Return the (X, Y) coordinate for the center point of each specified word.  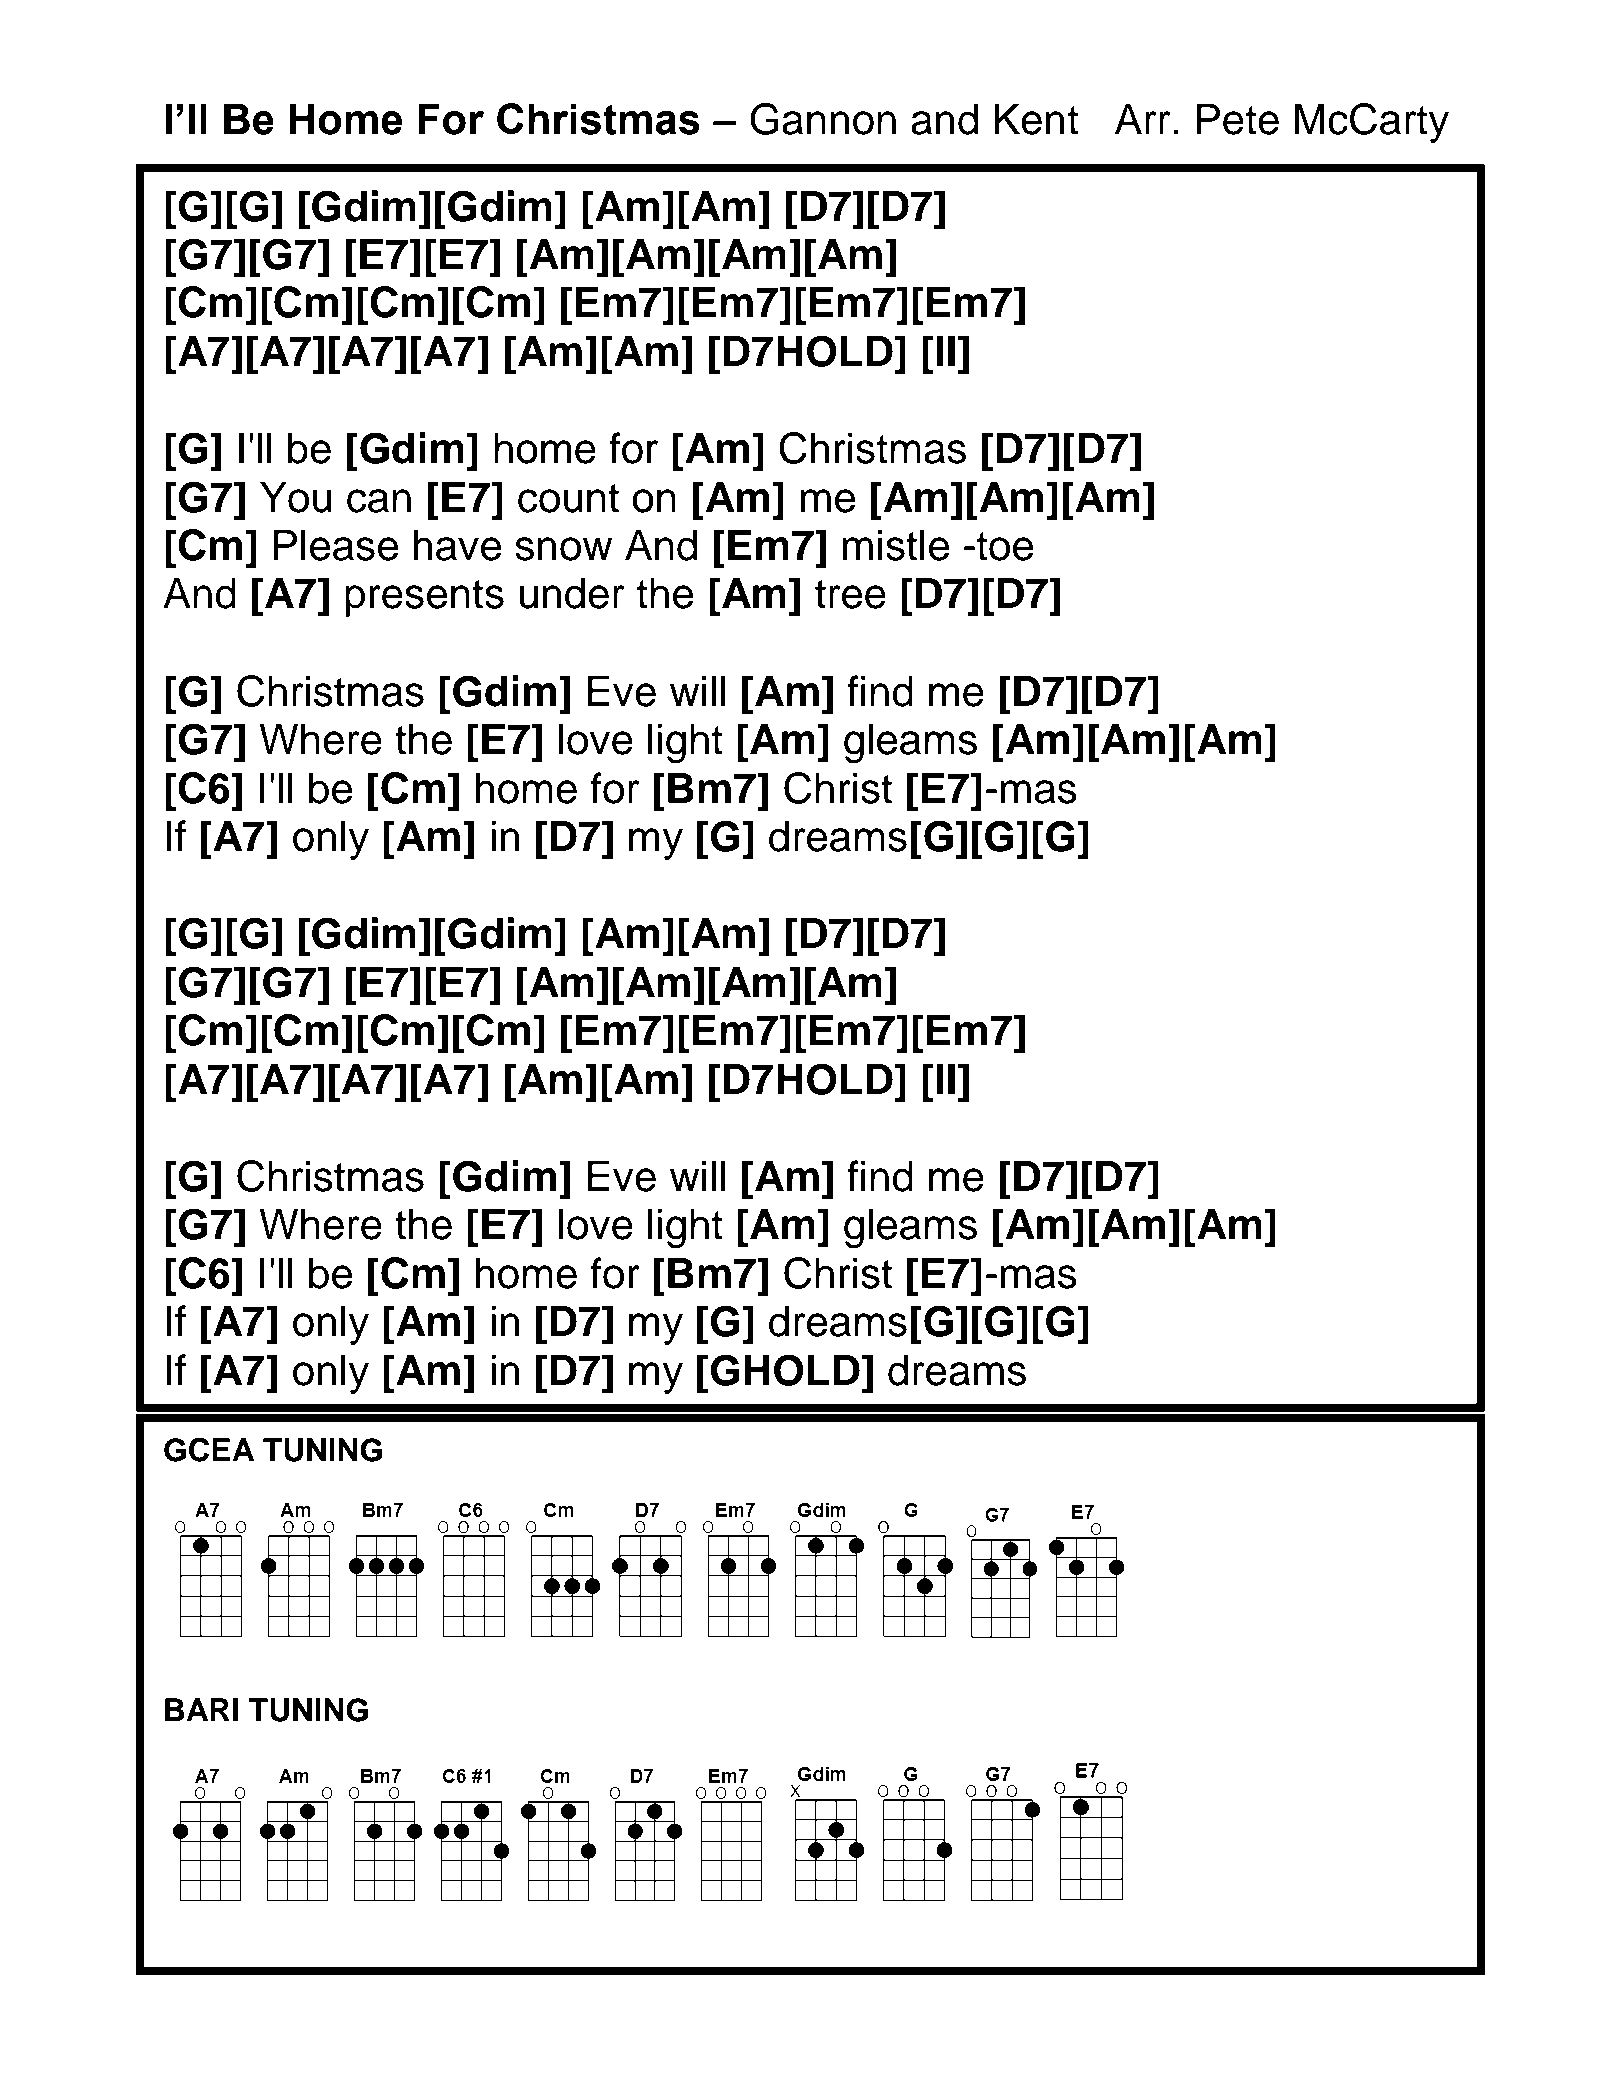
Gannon (823, 119)
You (295, 497)
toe (1004, 546)
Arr (1143, 118)
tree (850, 594)
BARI (201, 1709)
